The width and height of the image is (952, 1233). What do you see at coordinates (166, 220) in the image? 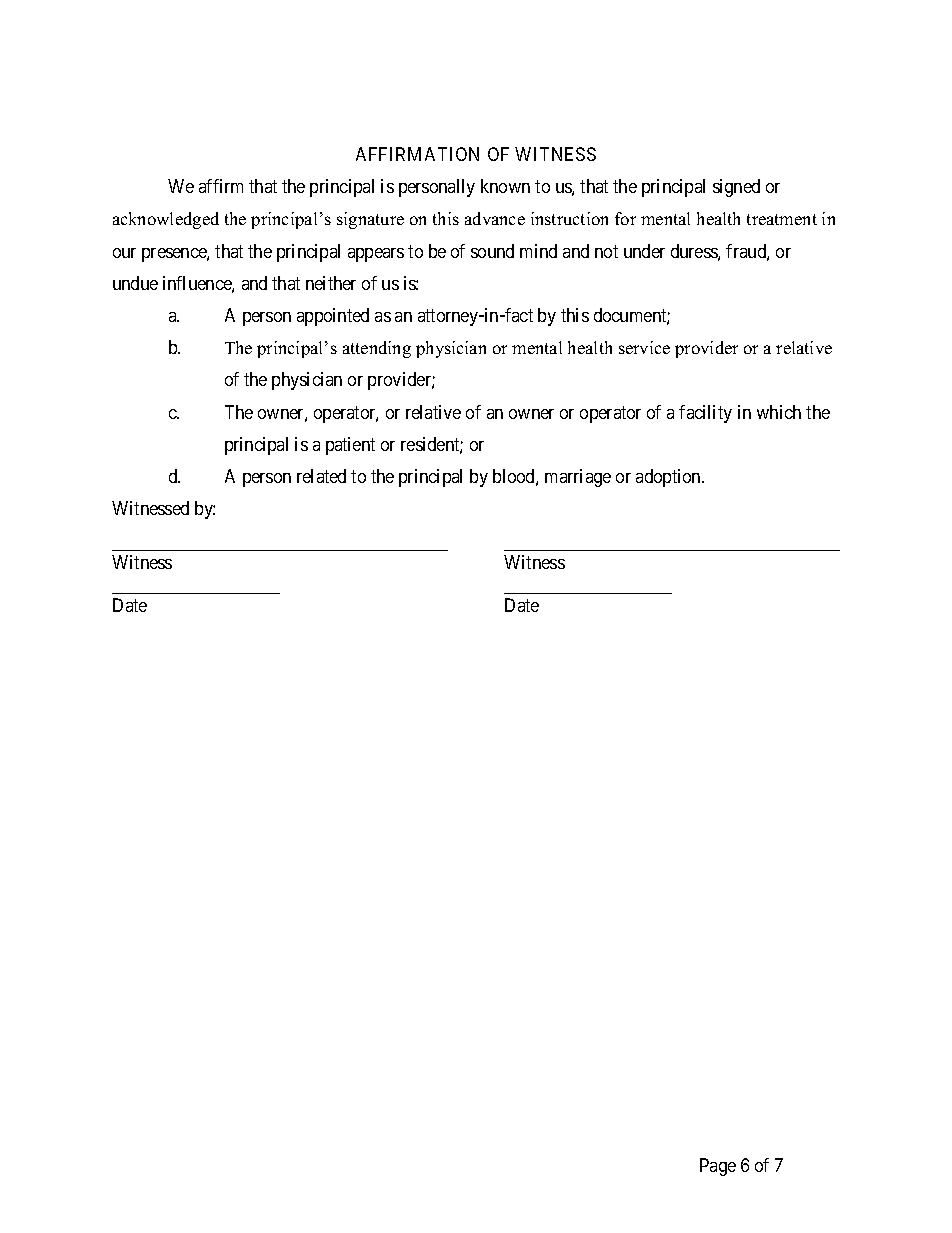
I see `acknowledged` at bounding box center [166, 220].
